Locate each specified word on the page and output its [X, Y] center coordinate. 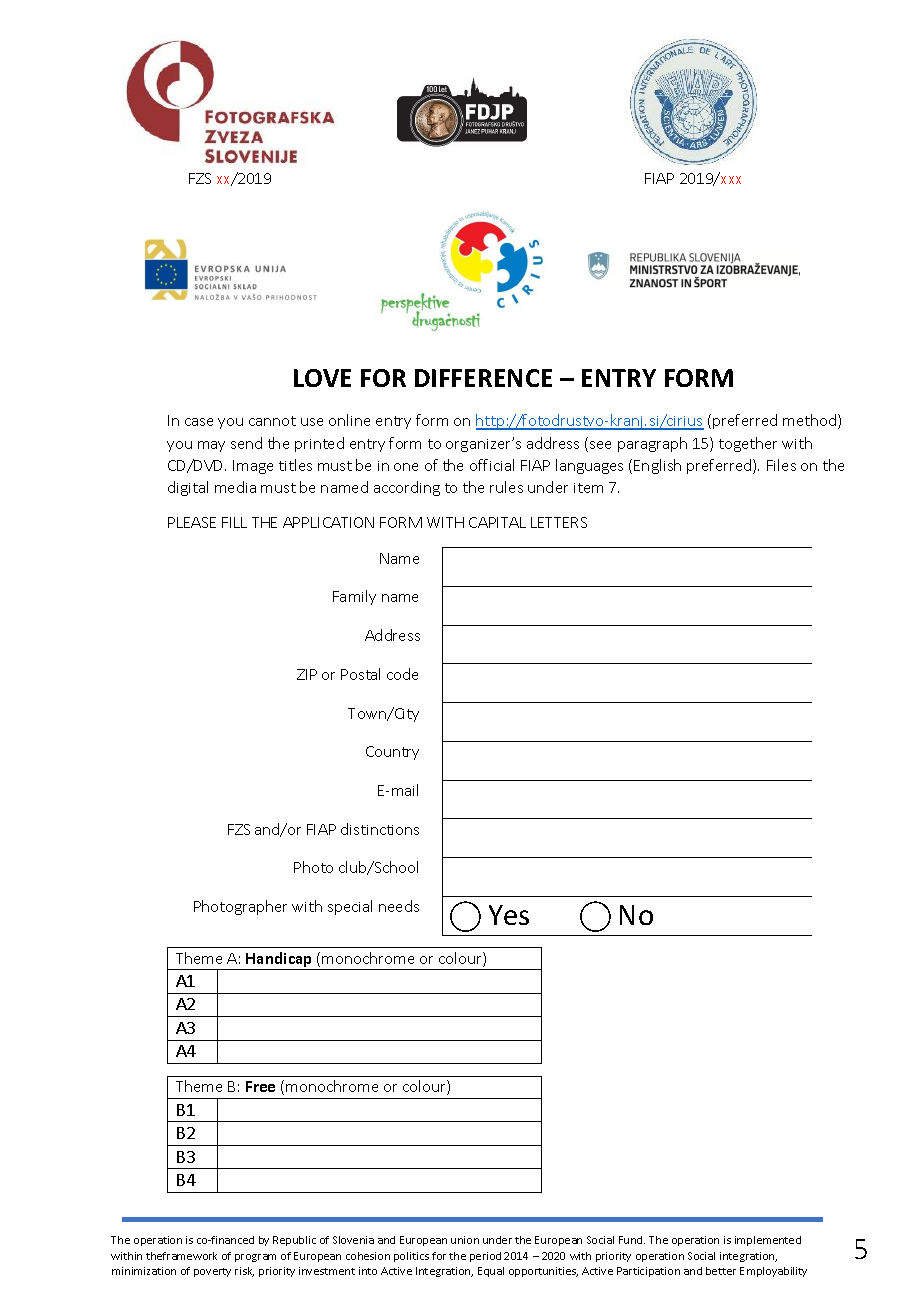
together [748, 444]
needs [399, 906]
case [199, 422]
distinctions [380, 829]
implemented [768, 1241]
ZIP [307, 674]
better [721, 1271]
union [465, 1240]
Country [392, 753]
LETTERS [559, 522]
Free [260, 1086]
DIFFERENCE [483, 378]
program [255, 1258]
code [402, 674]
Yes [509, 915]
